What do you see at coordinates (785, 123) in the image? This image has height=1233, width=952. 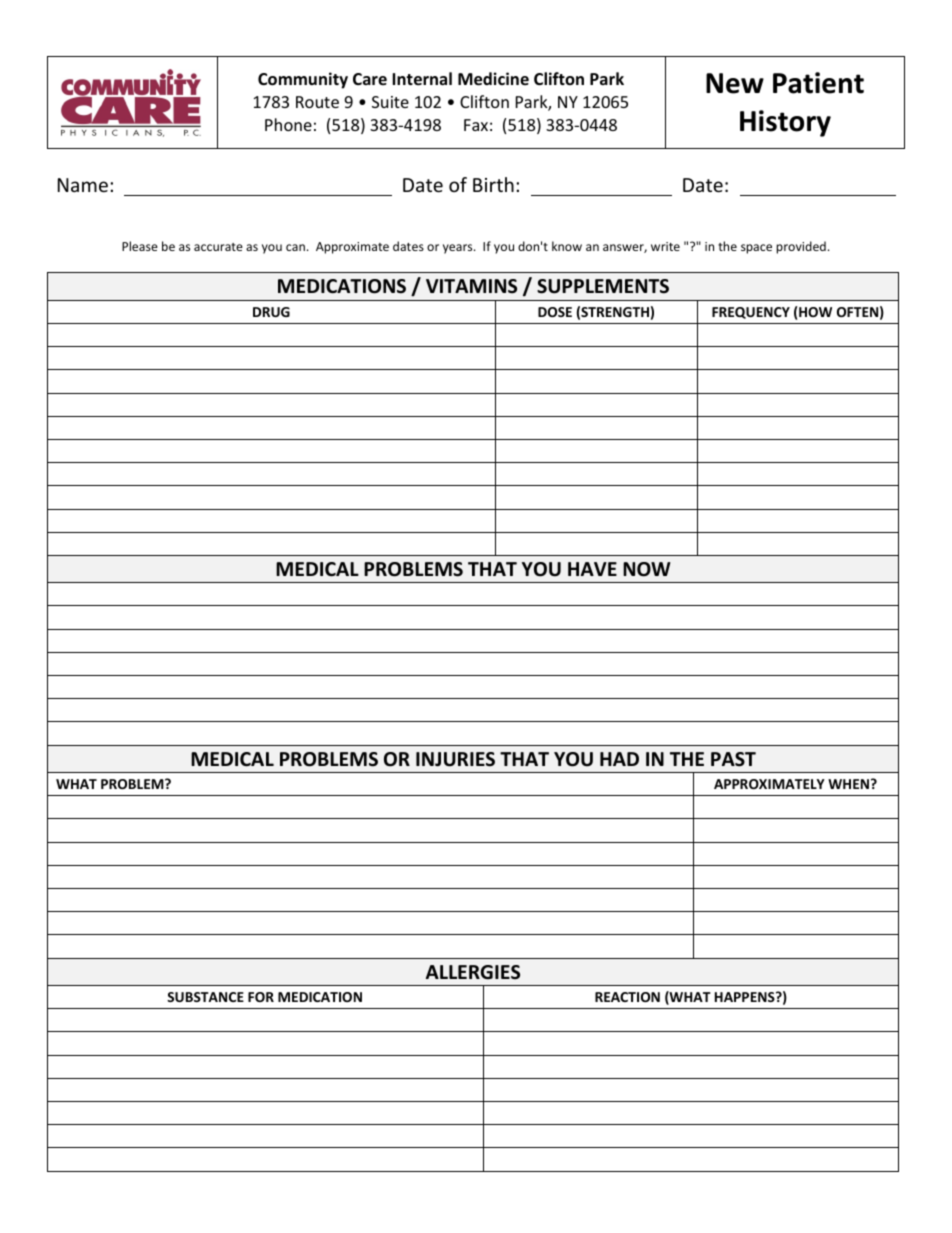 I see `History` at bounding box center [785, 123].
